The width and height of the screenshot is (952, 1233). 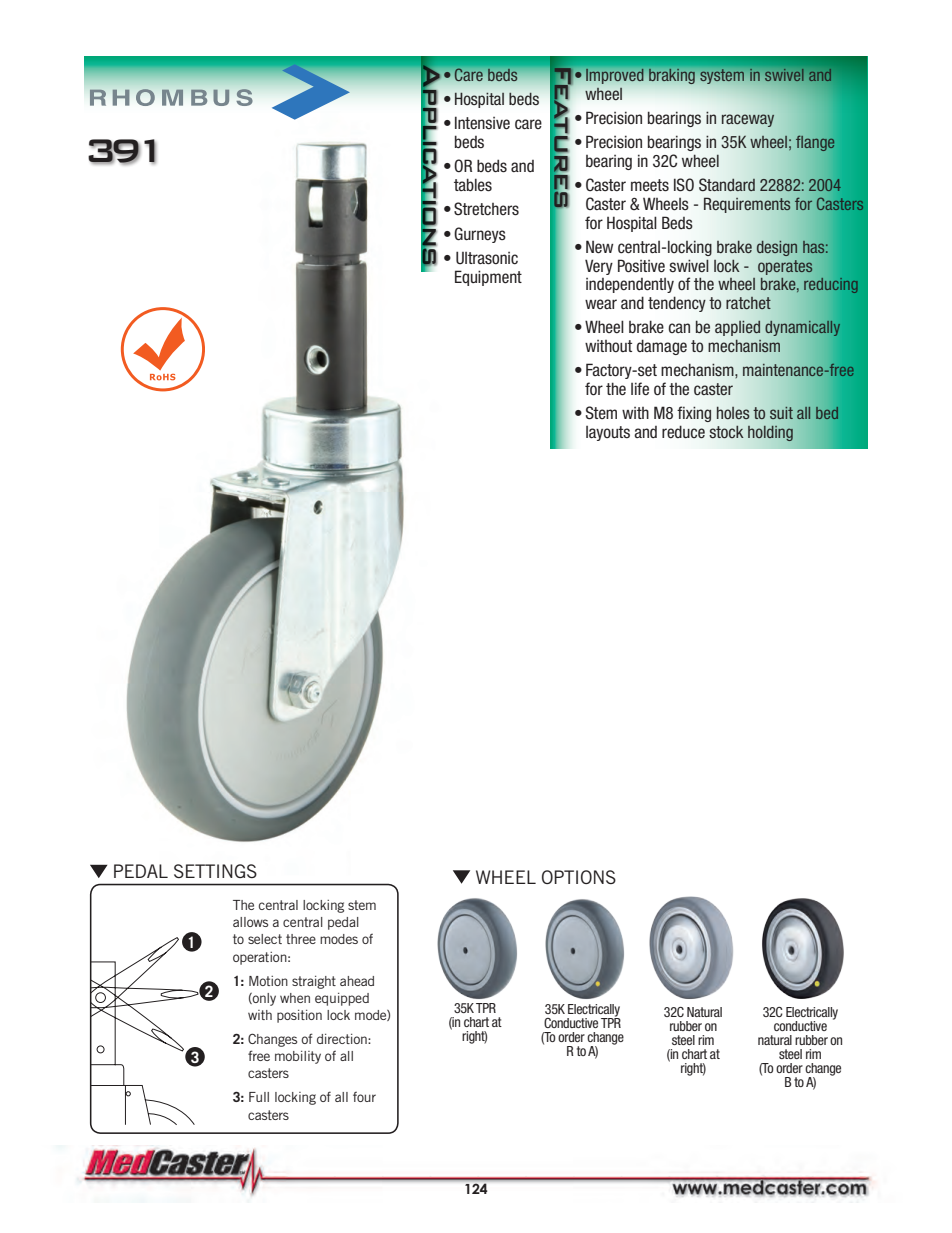 What do you see at coordinates (733, 413) in the screenshot?
I see `holes` at bounding box center [733, 413].
